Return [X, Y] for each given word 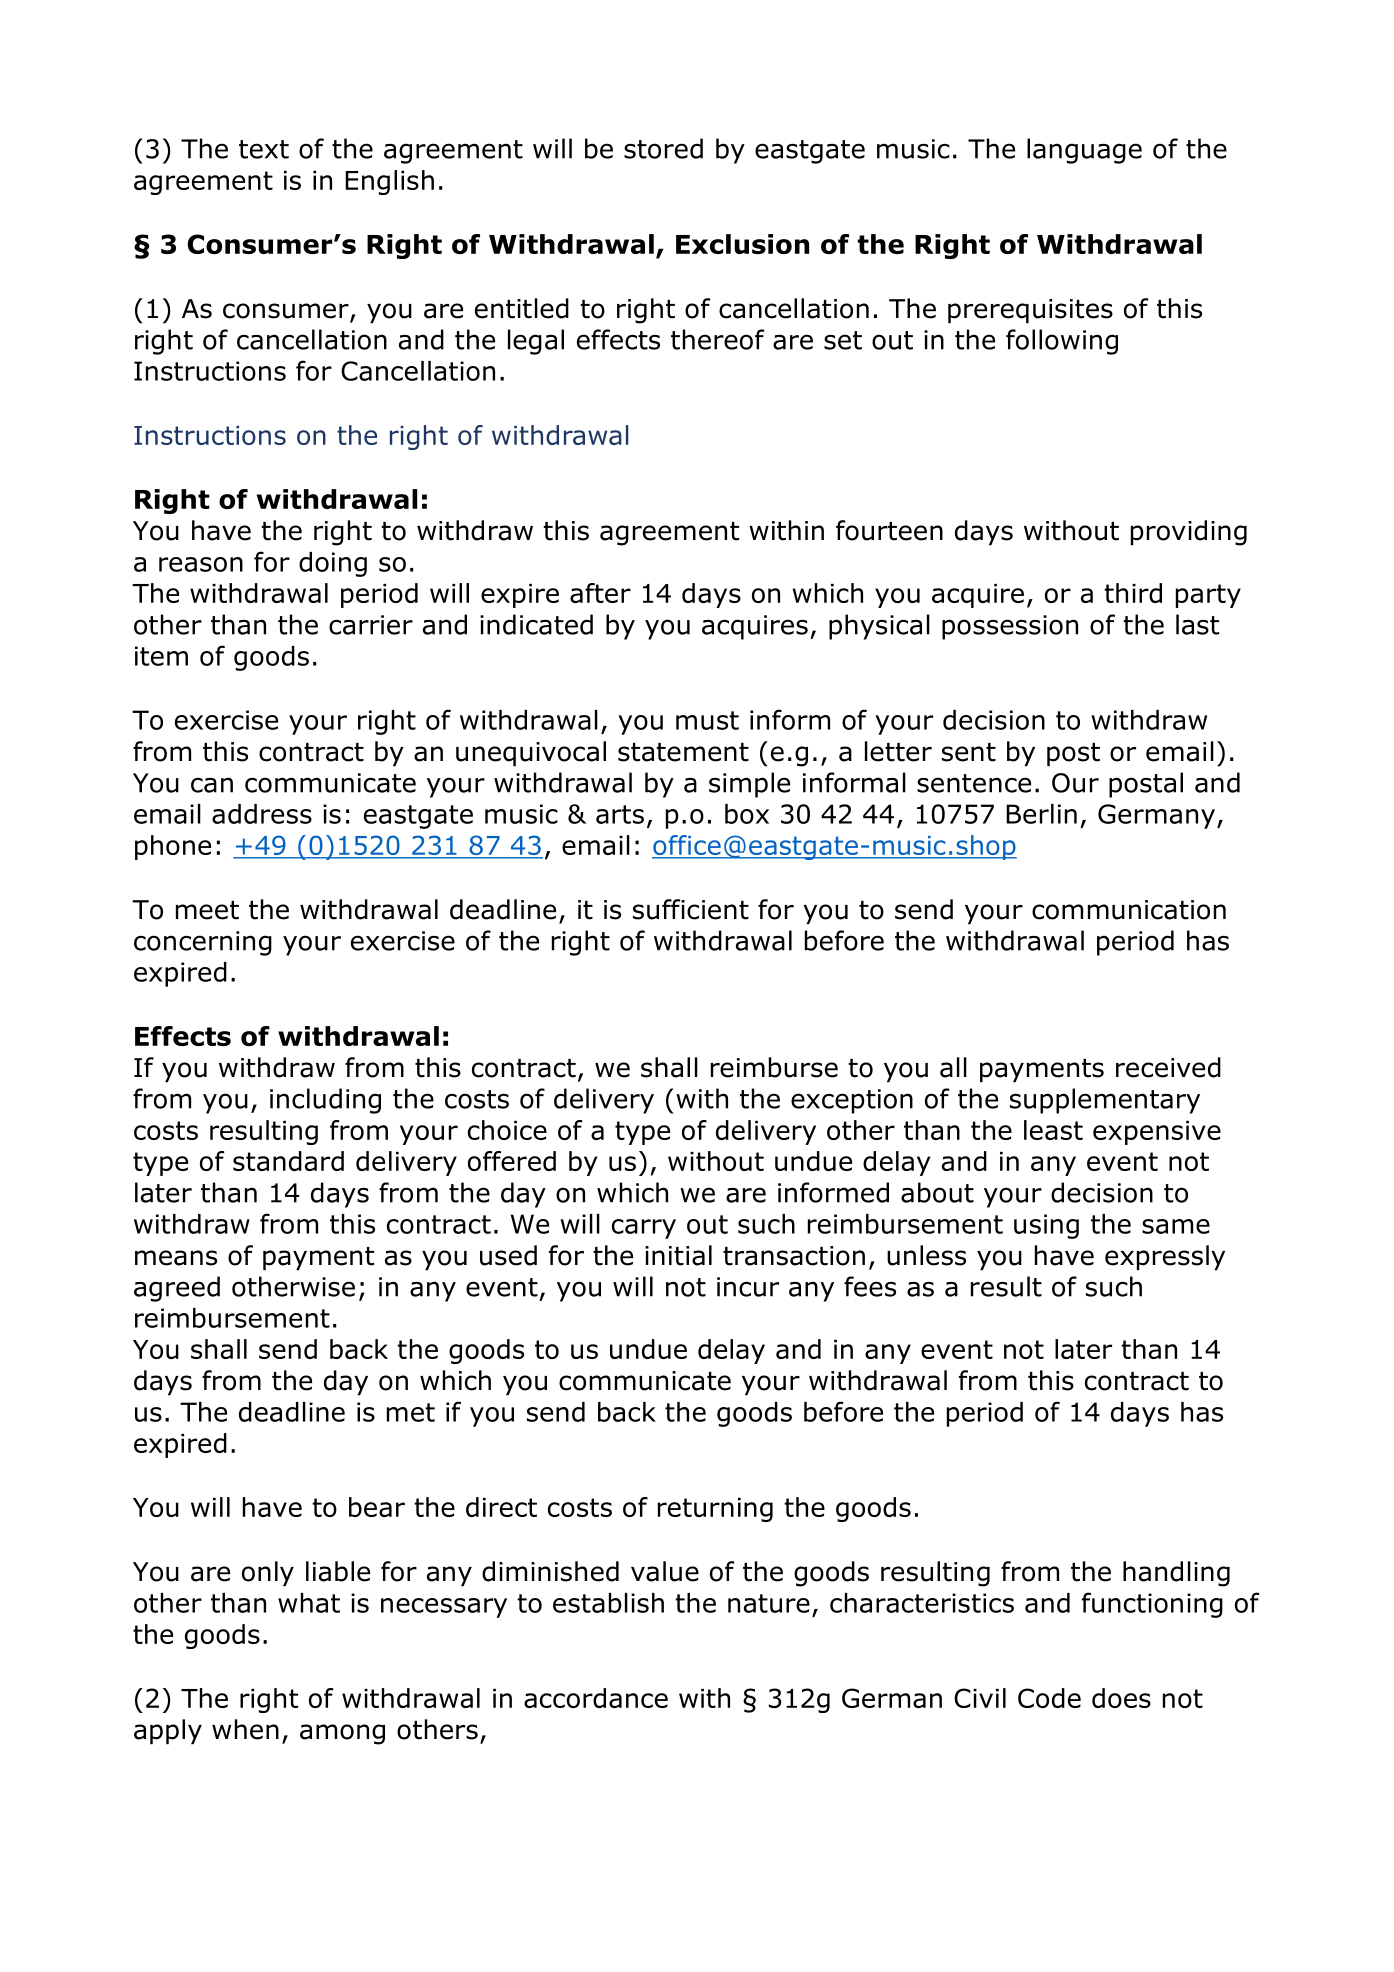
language [1084, 151]
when [245, 1729]
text [264, 149]
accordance [596, 1698]
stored [663, 148]
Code [1049, 1698]
